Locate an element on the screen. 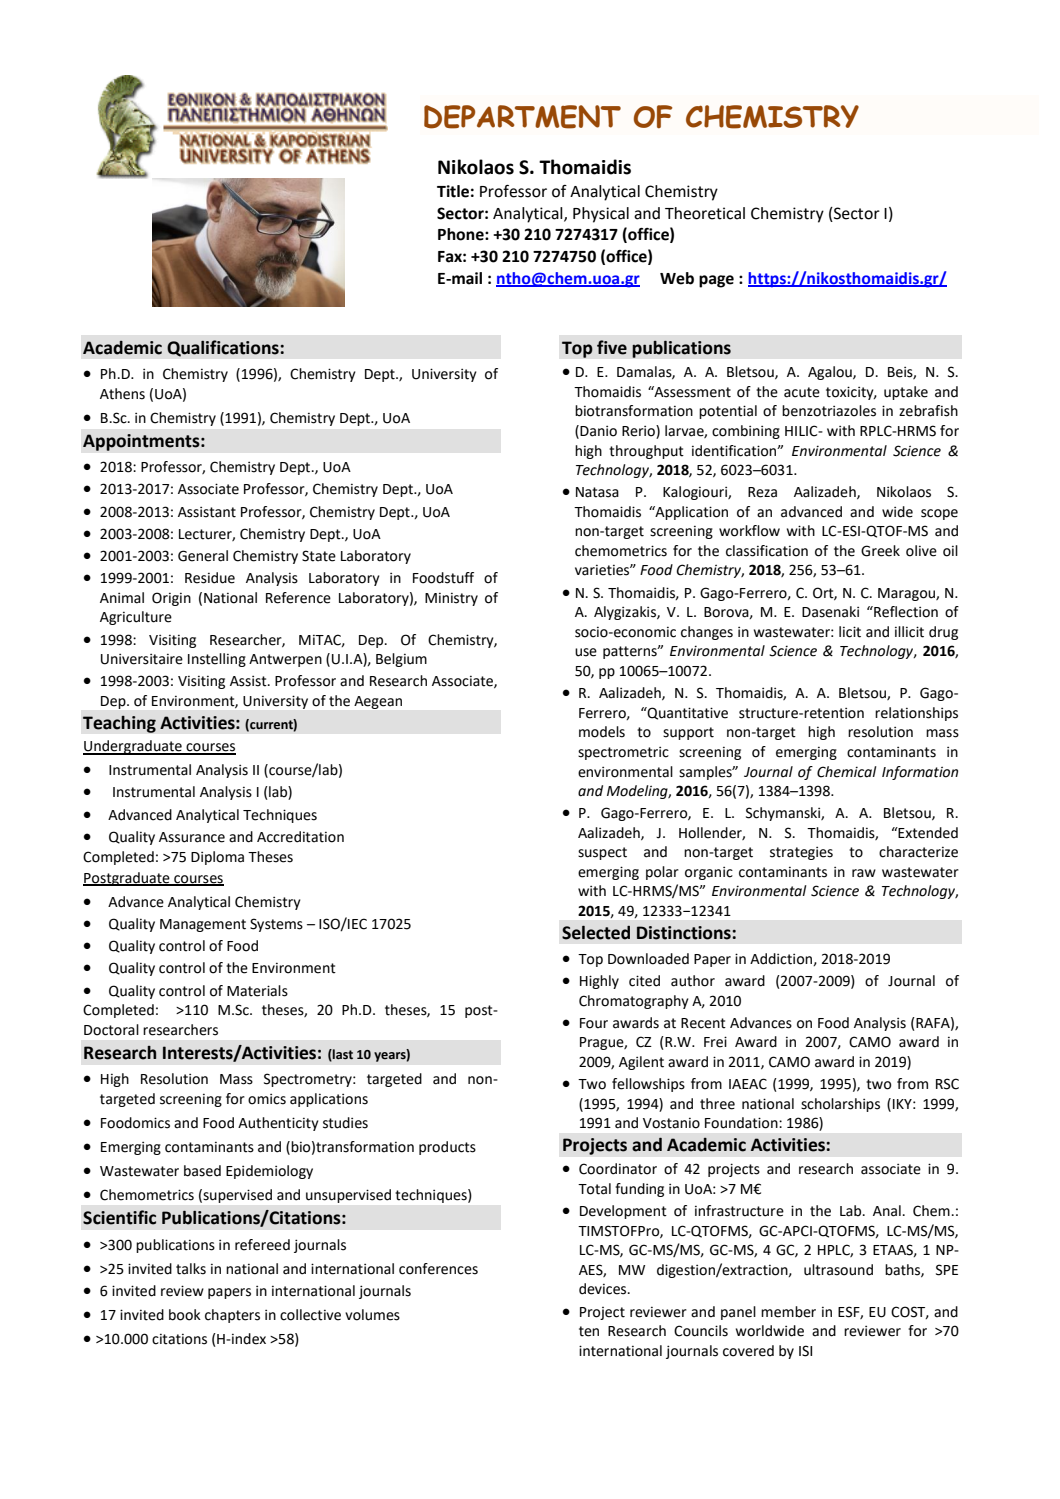 The height and width of the screenshot is (1499, 1060). scholarships is located at coordinates (840, 1105).
